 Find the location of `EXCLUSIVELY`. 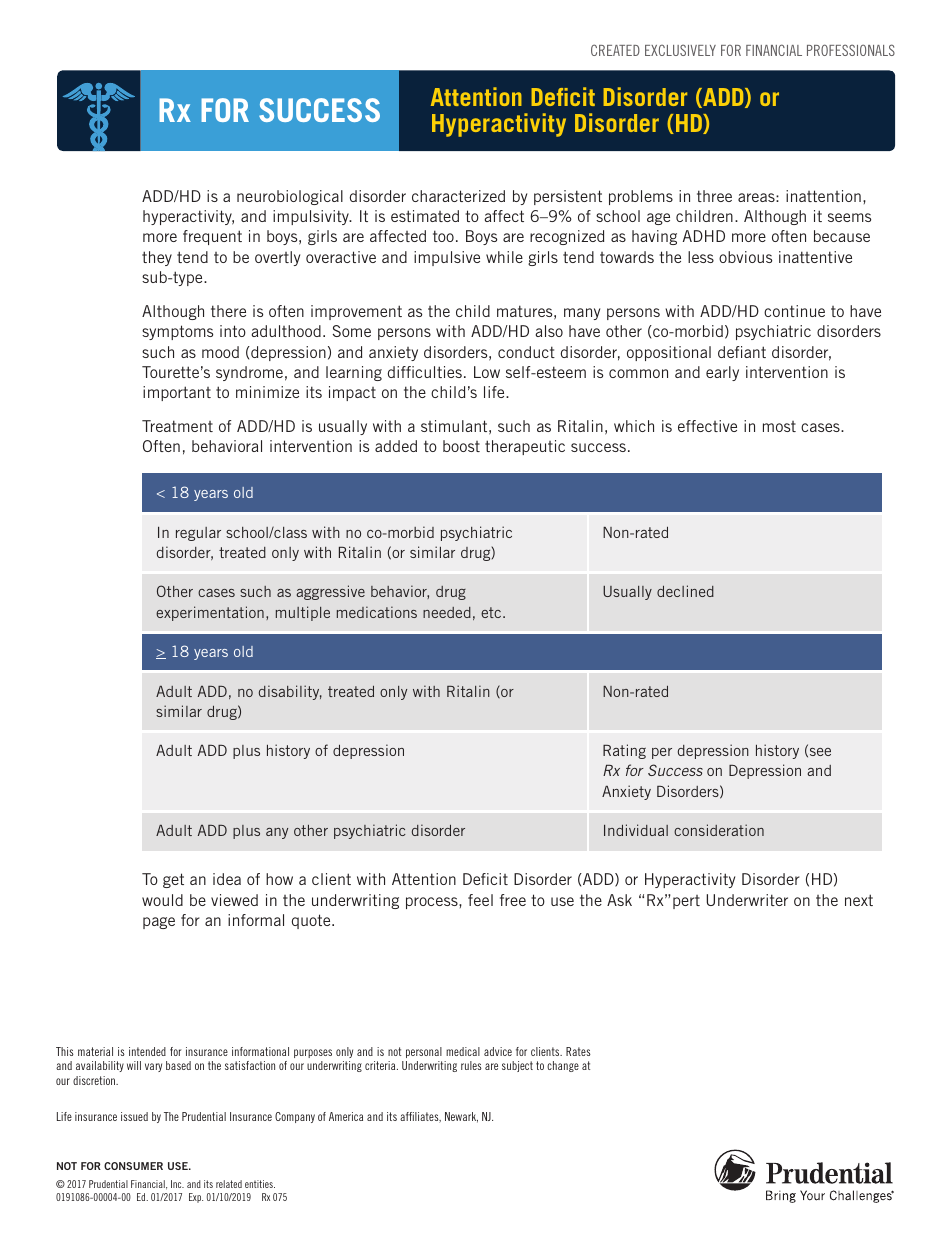

EXCLUSIVELY is located at coordinates (680, 50).
